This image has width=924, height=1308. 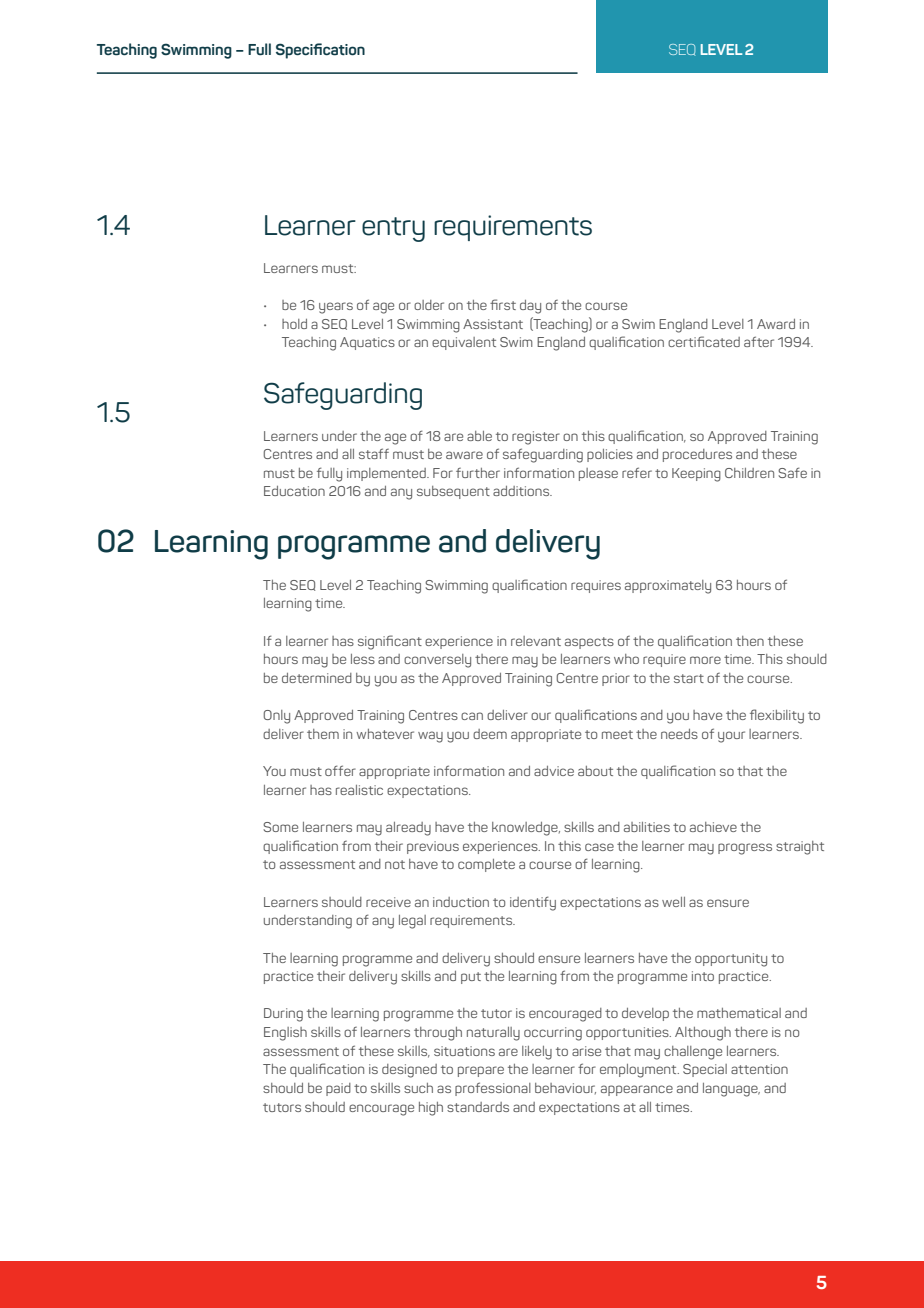 I want to click on language, so click(x=731, y=1090).
